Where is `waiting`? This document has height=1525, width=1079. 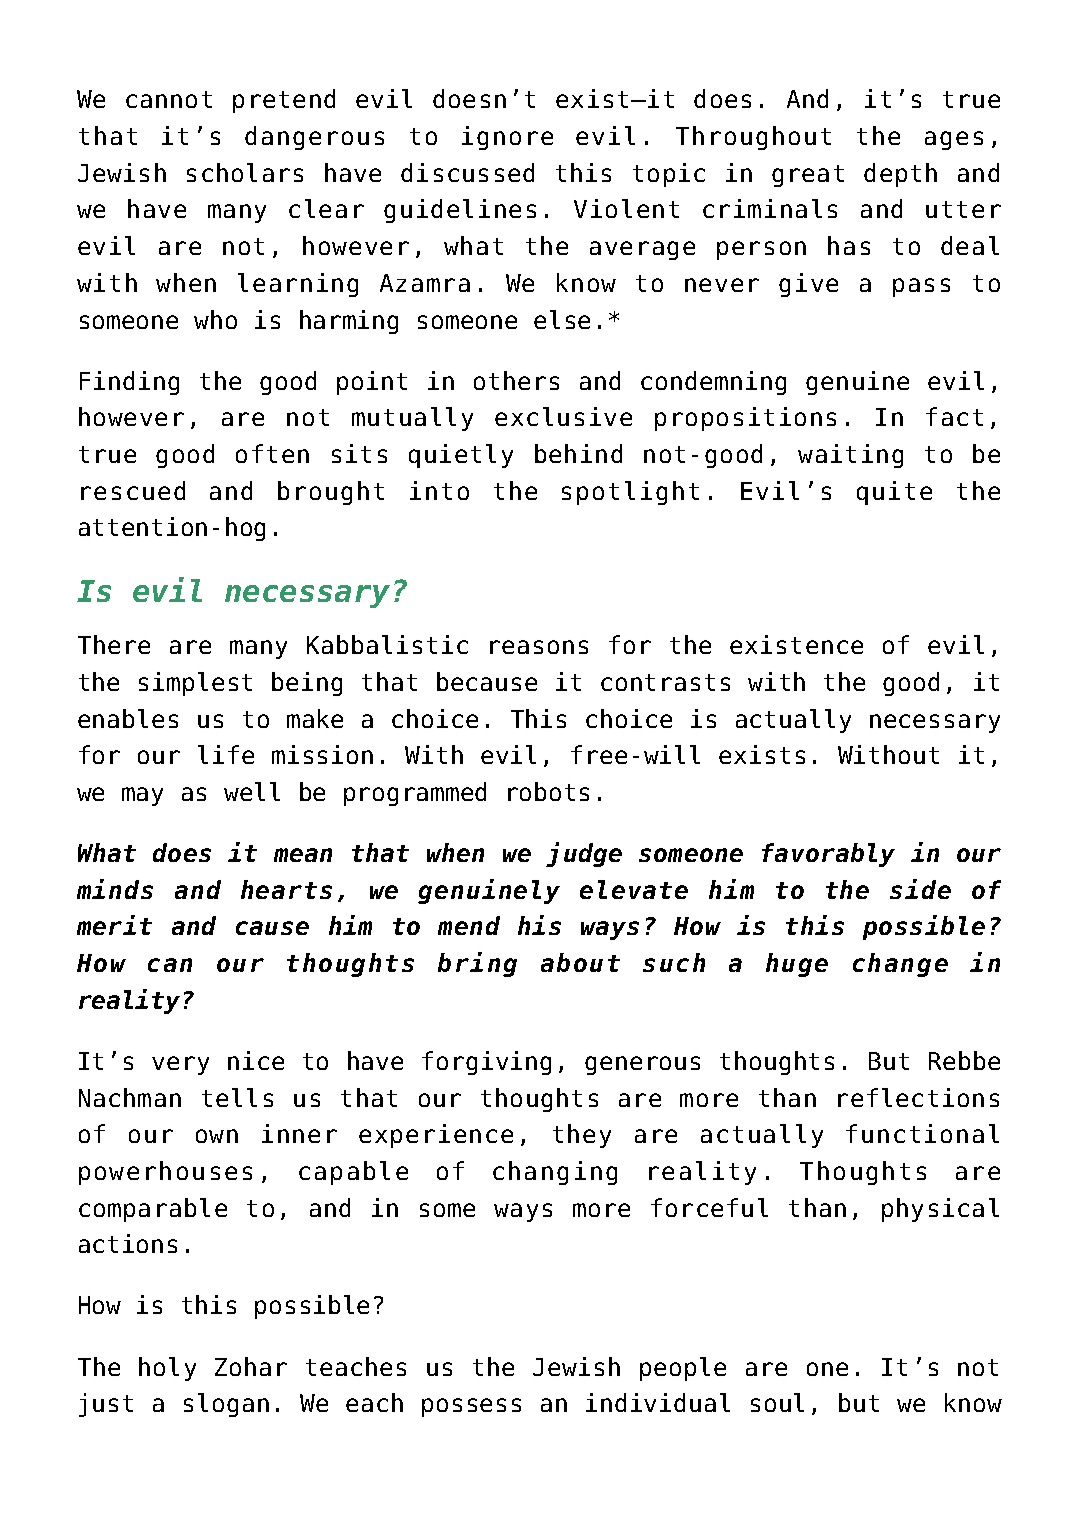 waiting is located at coordinates (850, 456).
